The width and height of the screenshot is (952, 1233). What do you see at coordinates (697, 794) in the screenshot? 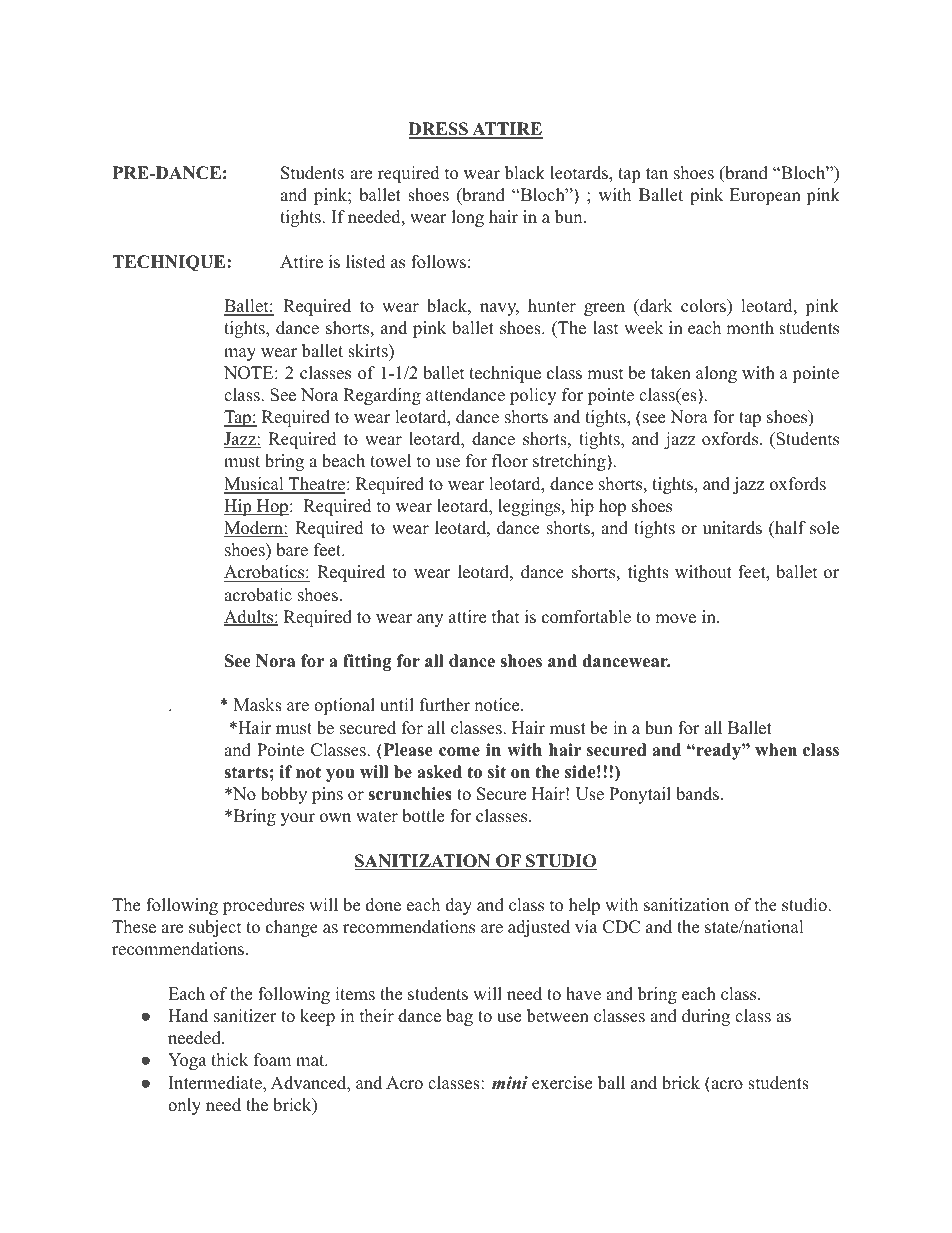
I see `bands` at bounding box center [697, 794].
